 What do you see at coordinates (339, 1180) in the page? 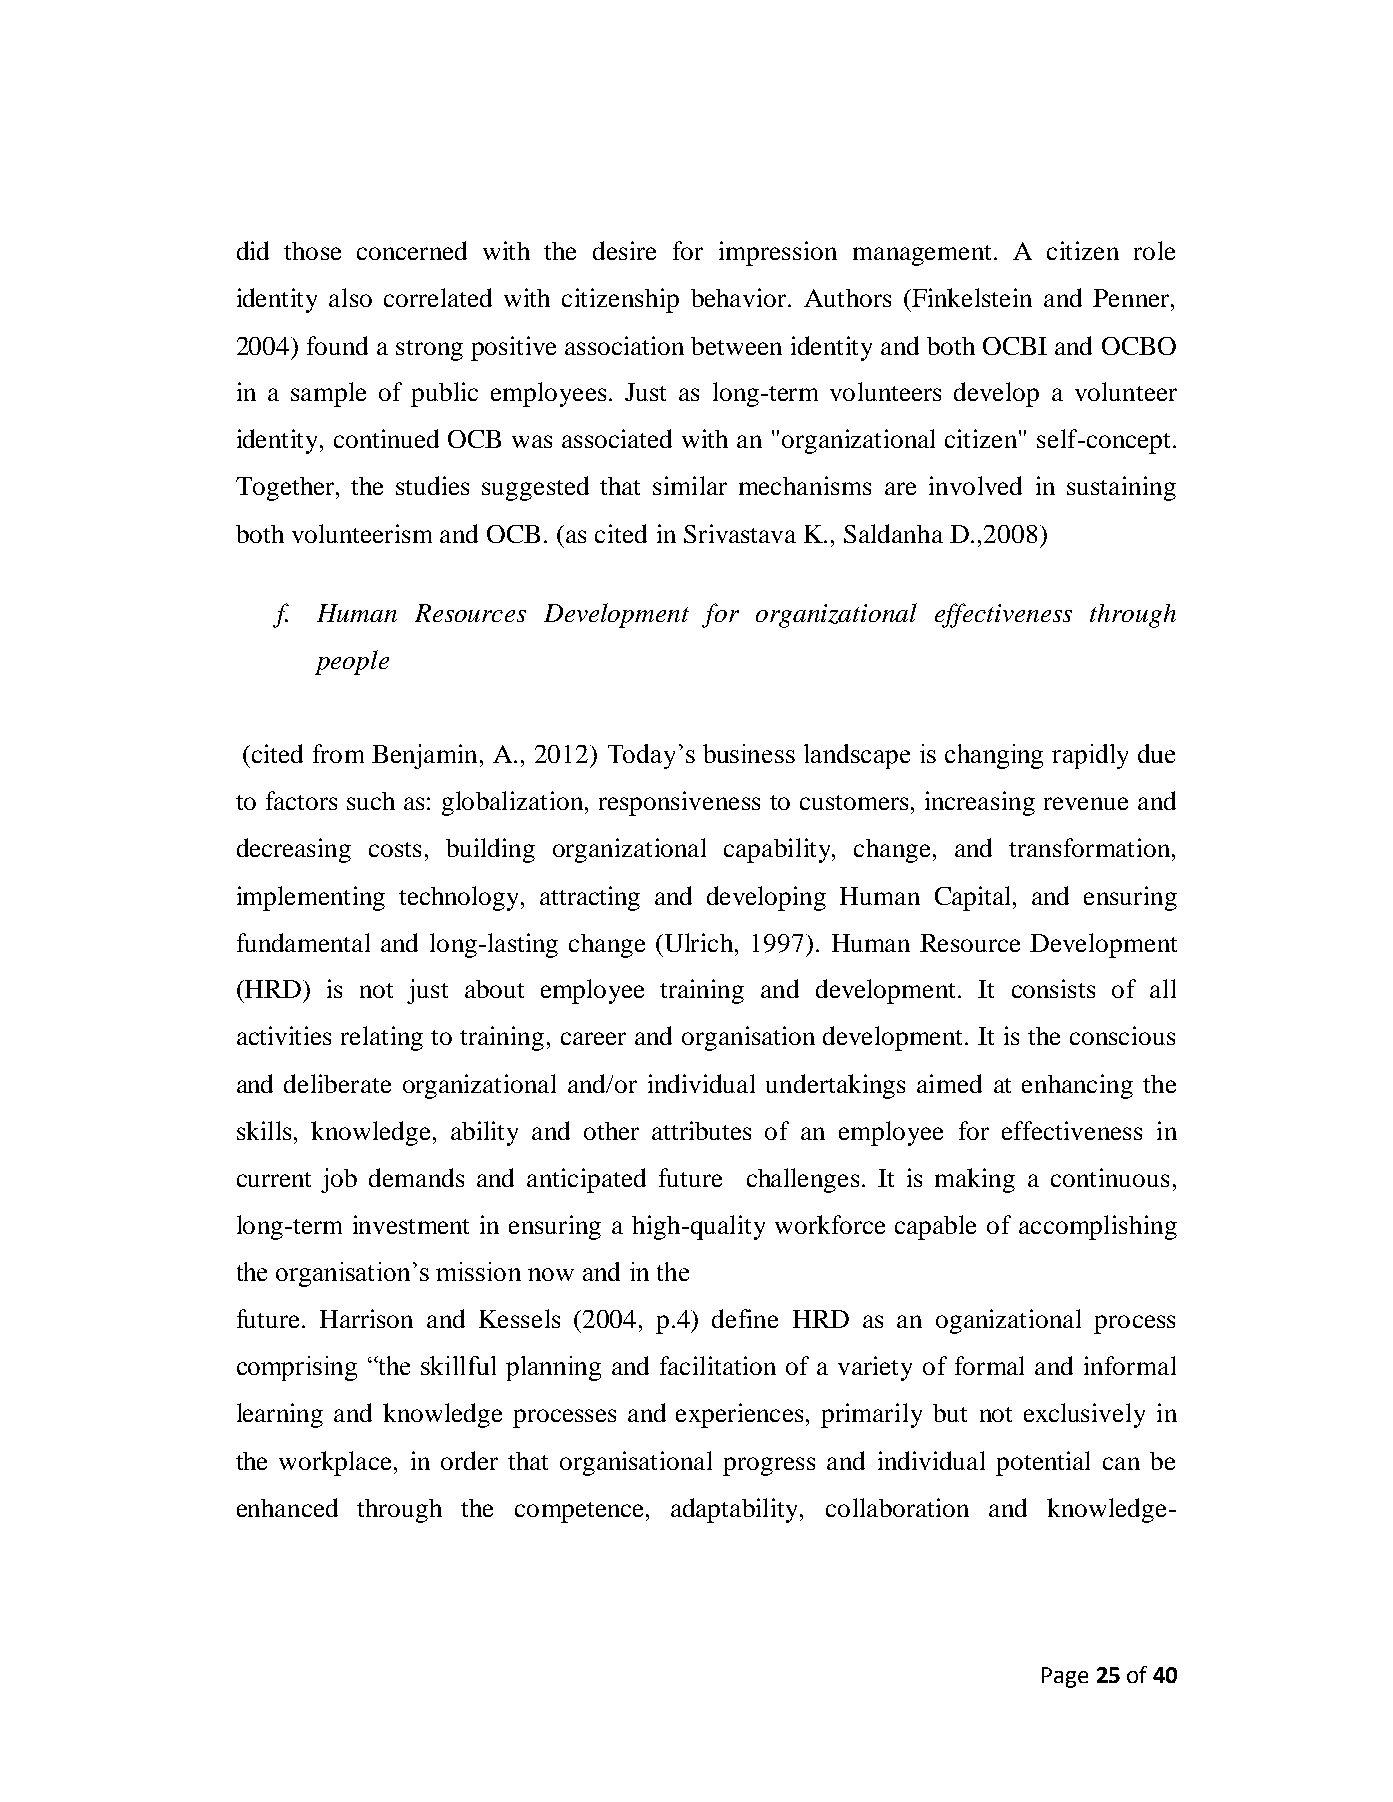
I see `job` at bounding box center [339, 1180].
